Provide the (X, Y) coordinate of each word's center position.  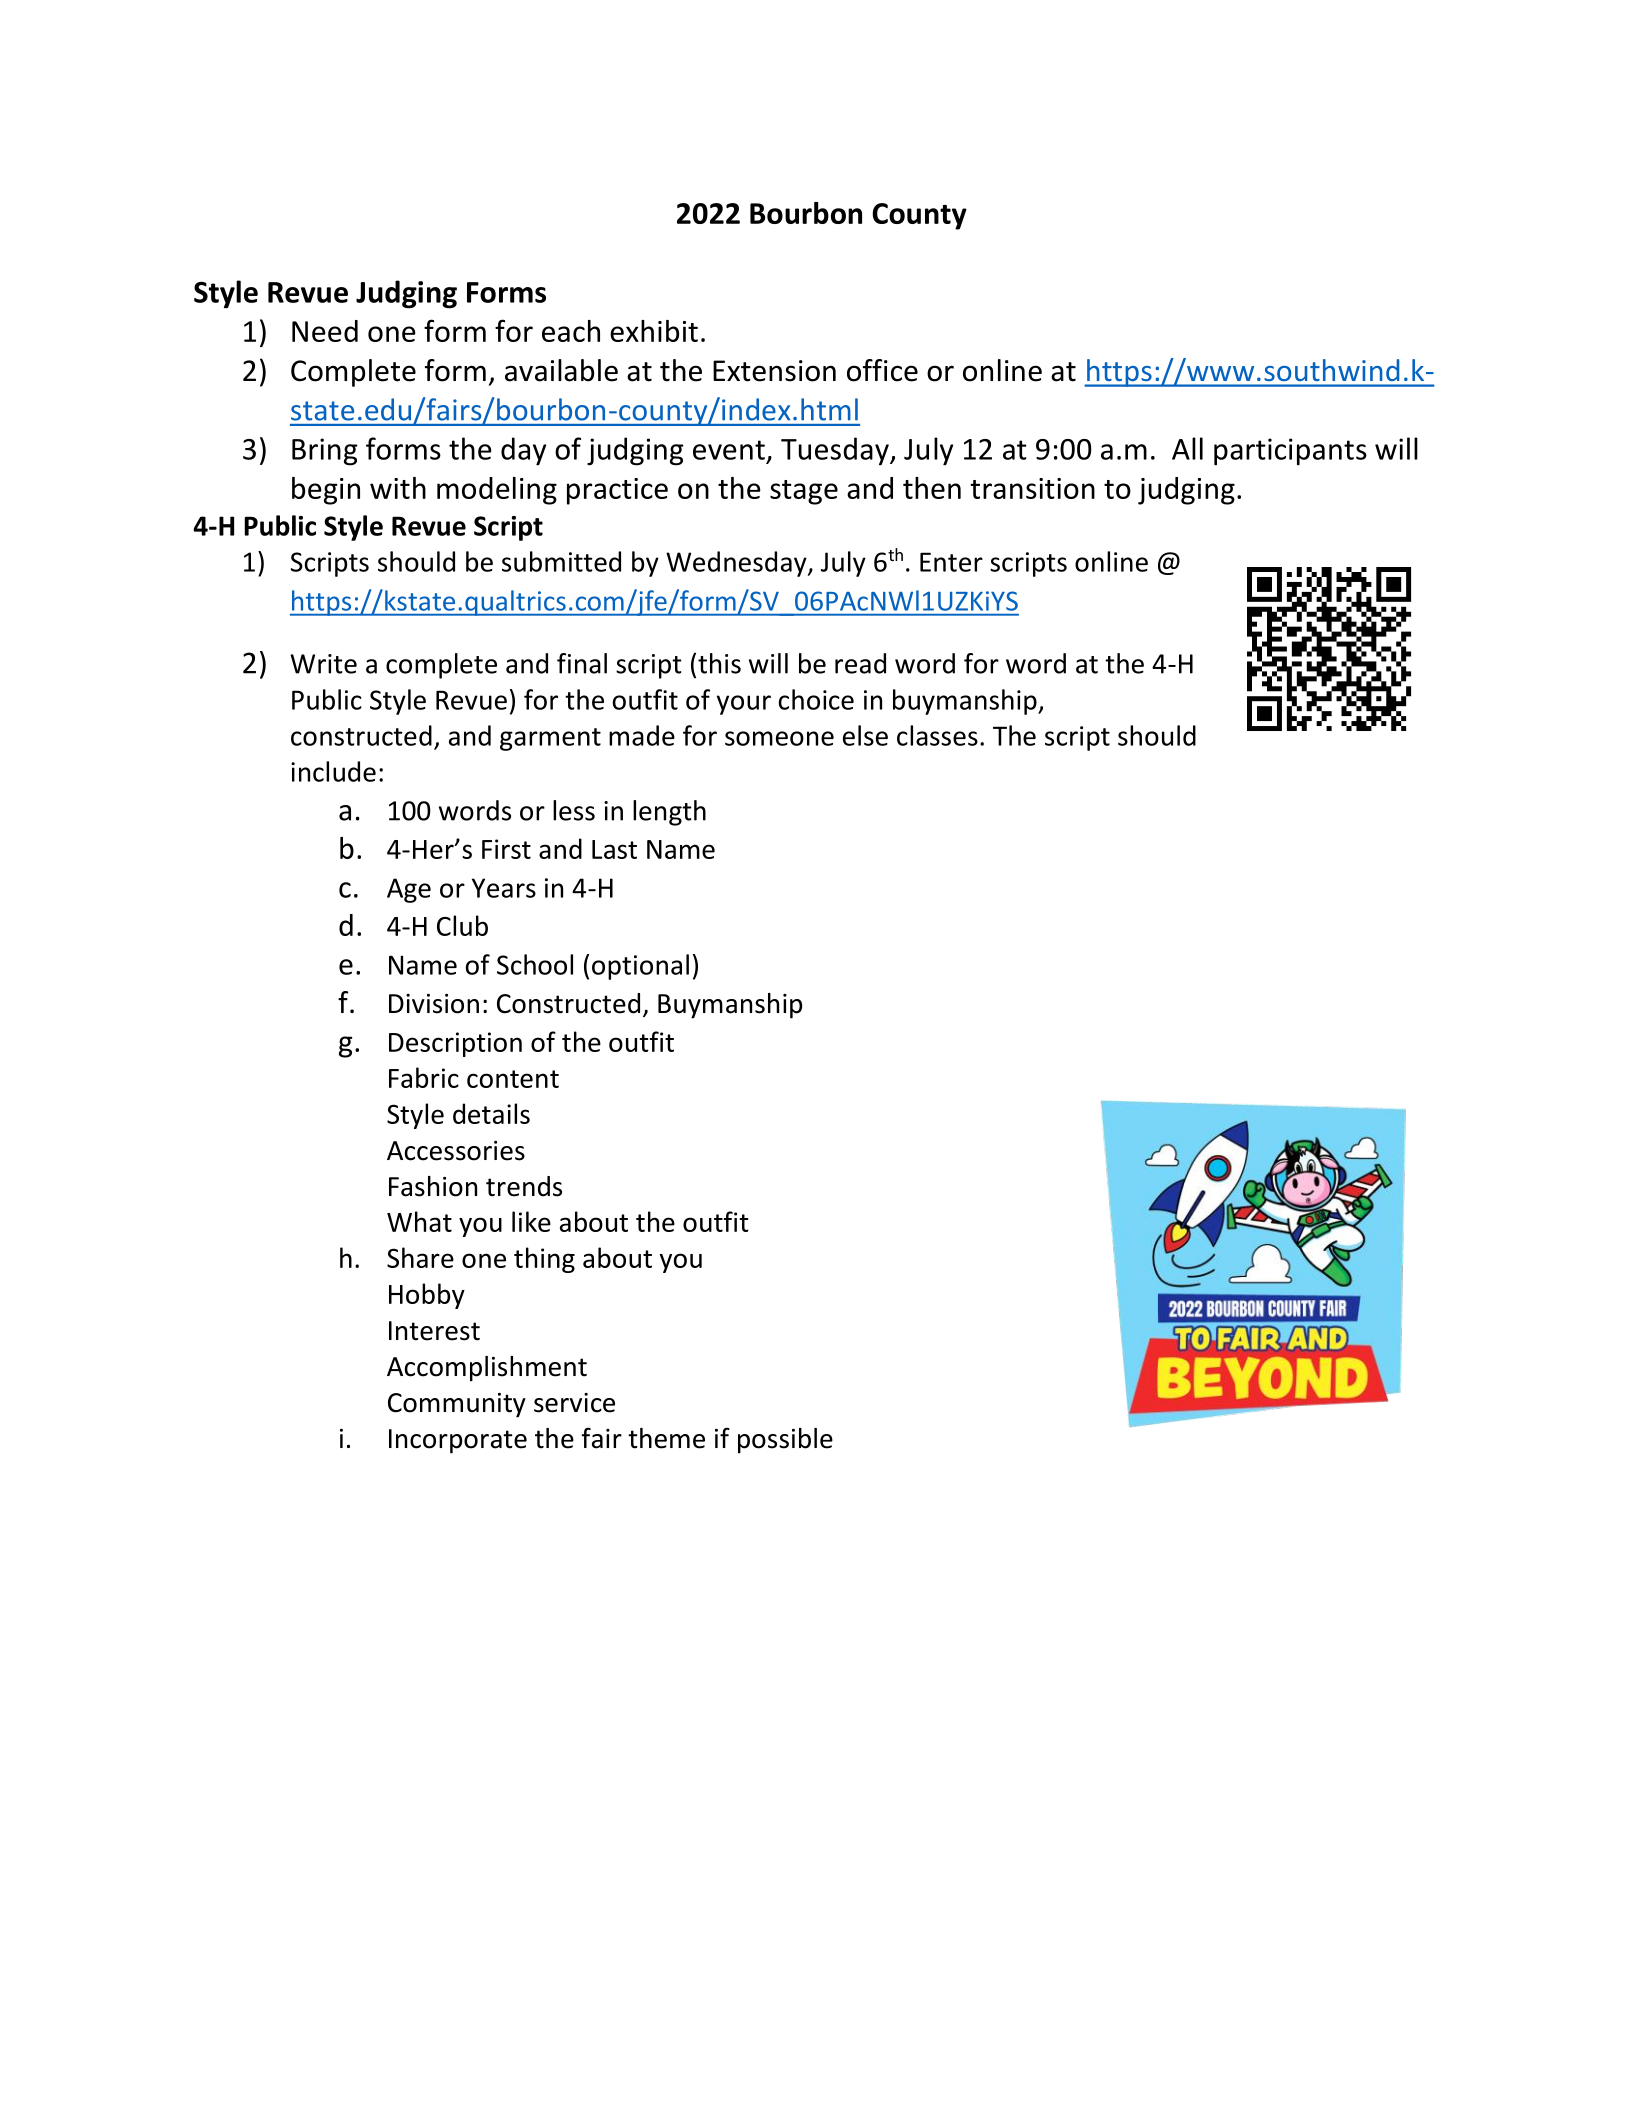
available (561, 370)
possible (785, 1441)
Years (504, 888)
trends (524, 1186)
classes (937, 735)
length (669, 813)
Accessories (456, 1151)
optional (640, 967)
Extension (774, 371)
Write (323, 664)
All (1187, 448)
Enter (951, 562)
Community (457, 1405)
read (860, 663)
